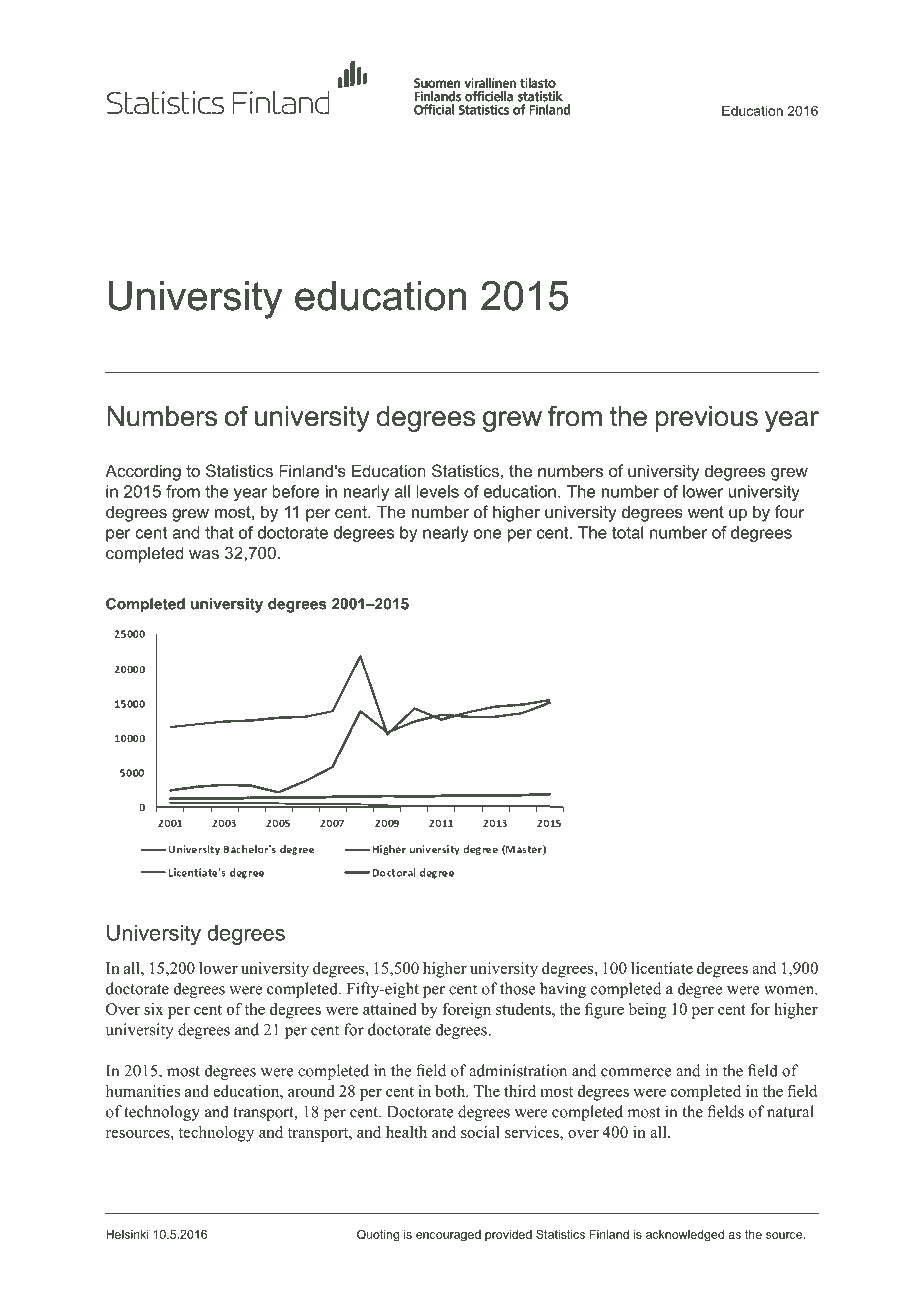 Image resolution: width=924 pixels, height=1308 pixels. I want to click on According, so click(143, 472).
